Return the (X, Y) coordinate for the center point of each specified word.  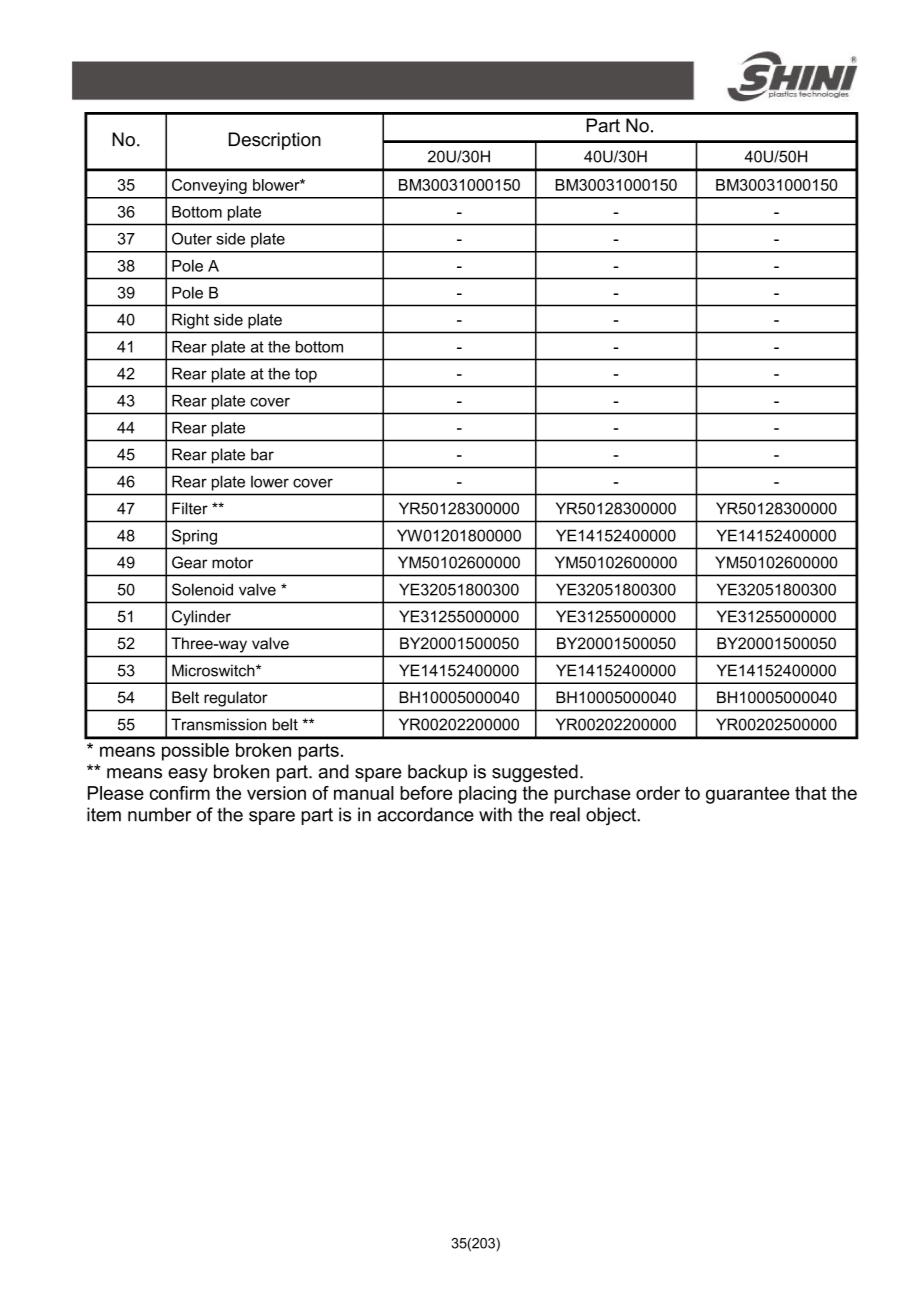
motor (232, 563)
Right (190, 321)
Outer (192, 238)
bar (262, 454)
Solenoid (202, 589)
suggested (535, 773)
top (306, 375)
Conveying (209, 186)
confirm (180, 793)
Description (274, 141)
